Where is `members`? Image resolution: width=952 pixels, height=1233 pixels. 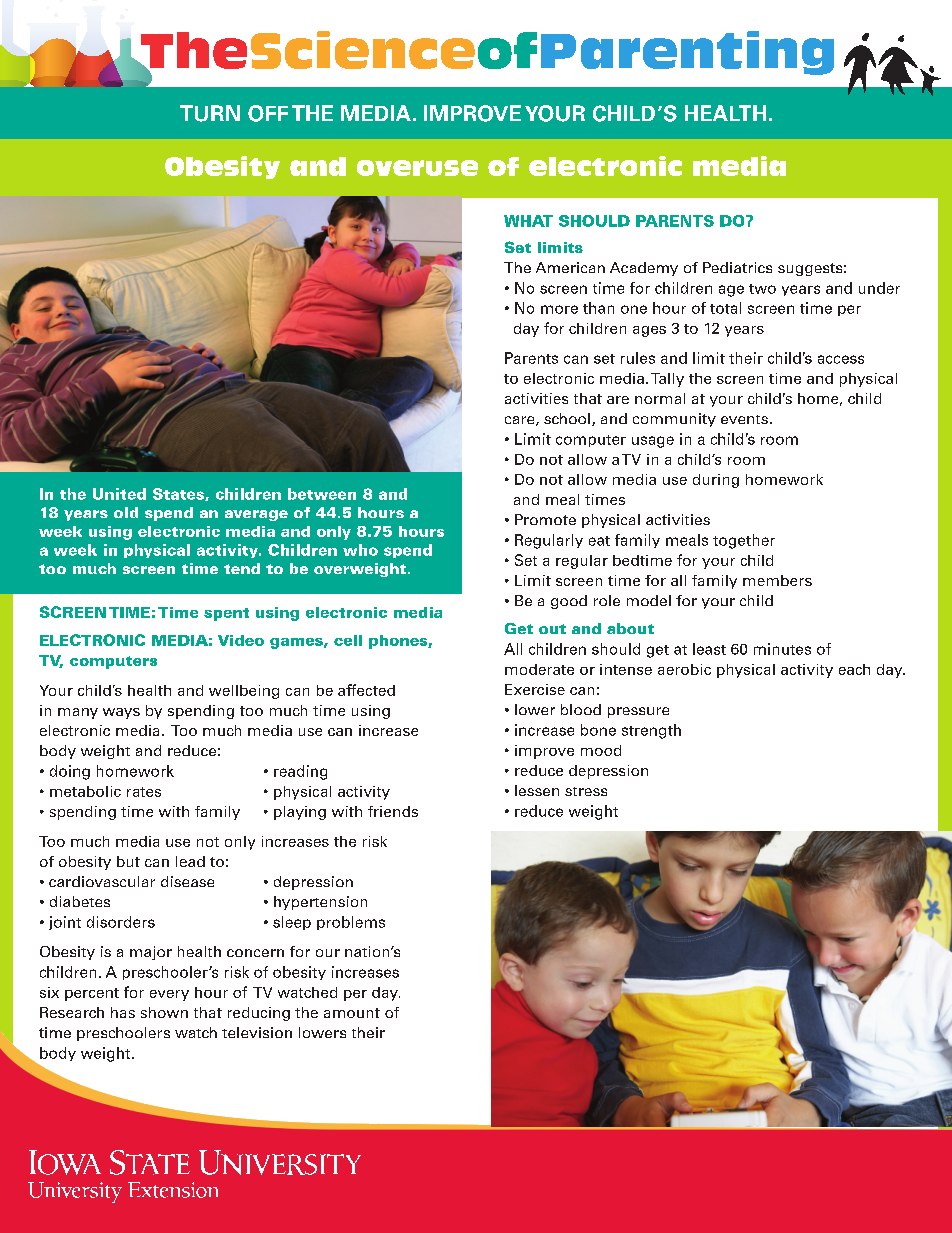 members is located at coordinates (777, 580).
